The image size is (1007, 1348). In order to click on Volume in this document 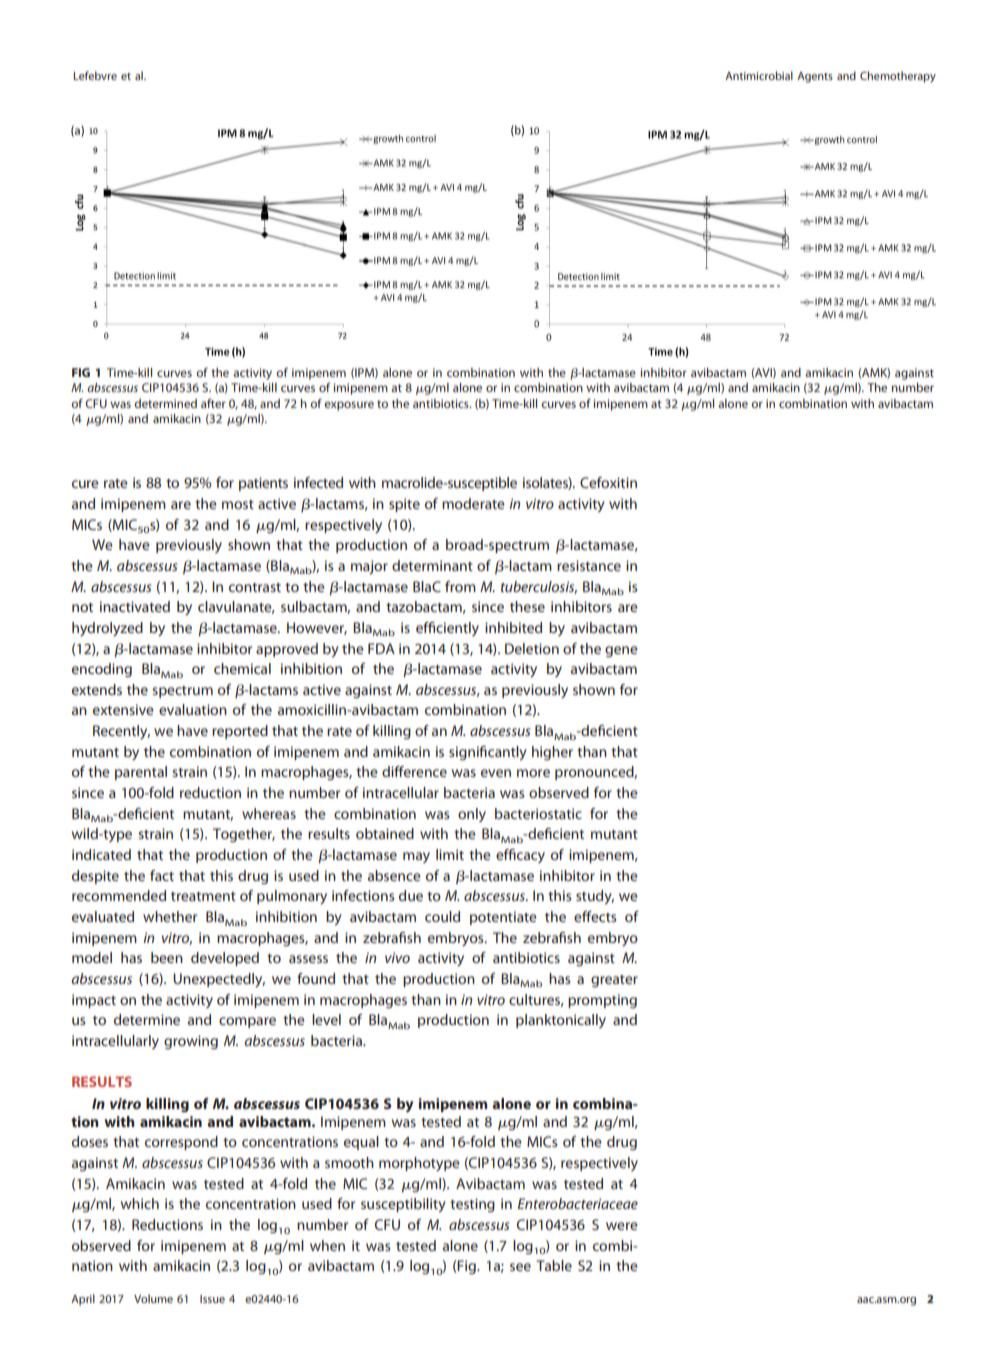, I will do `click(153, 1298)`.
